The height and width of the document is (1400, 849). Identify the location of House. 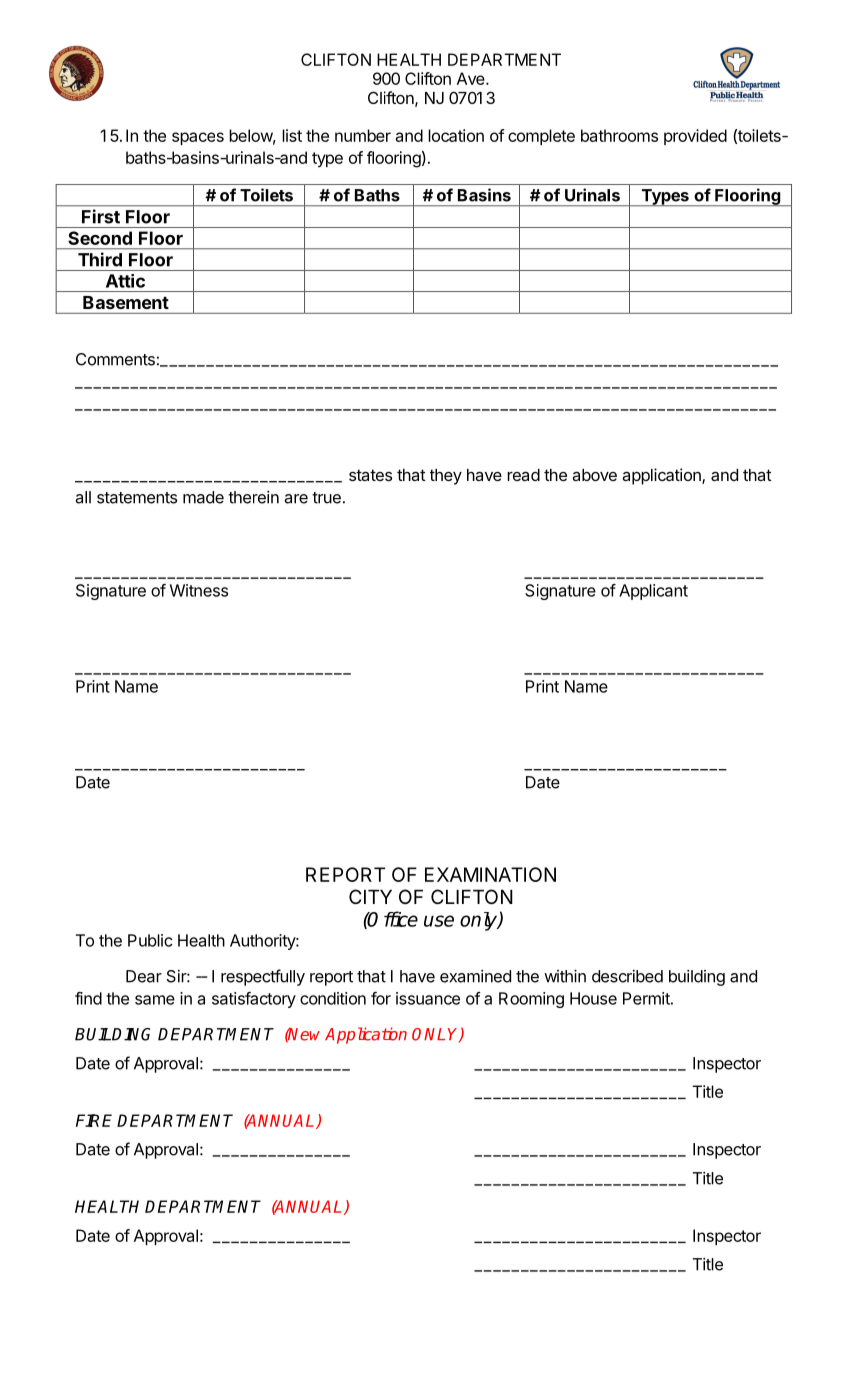
(593, 998).
